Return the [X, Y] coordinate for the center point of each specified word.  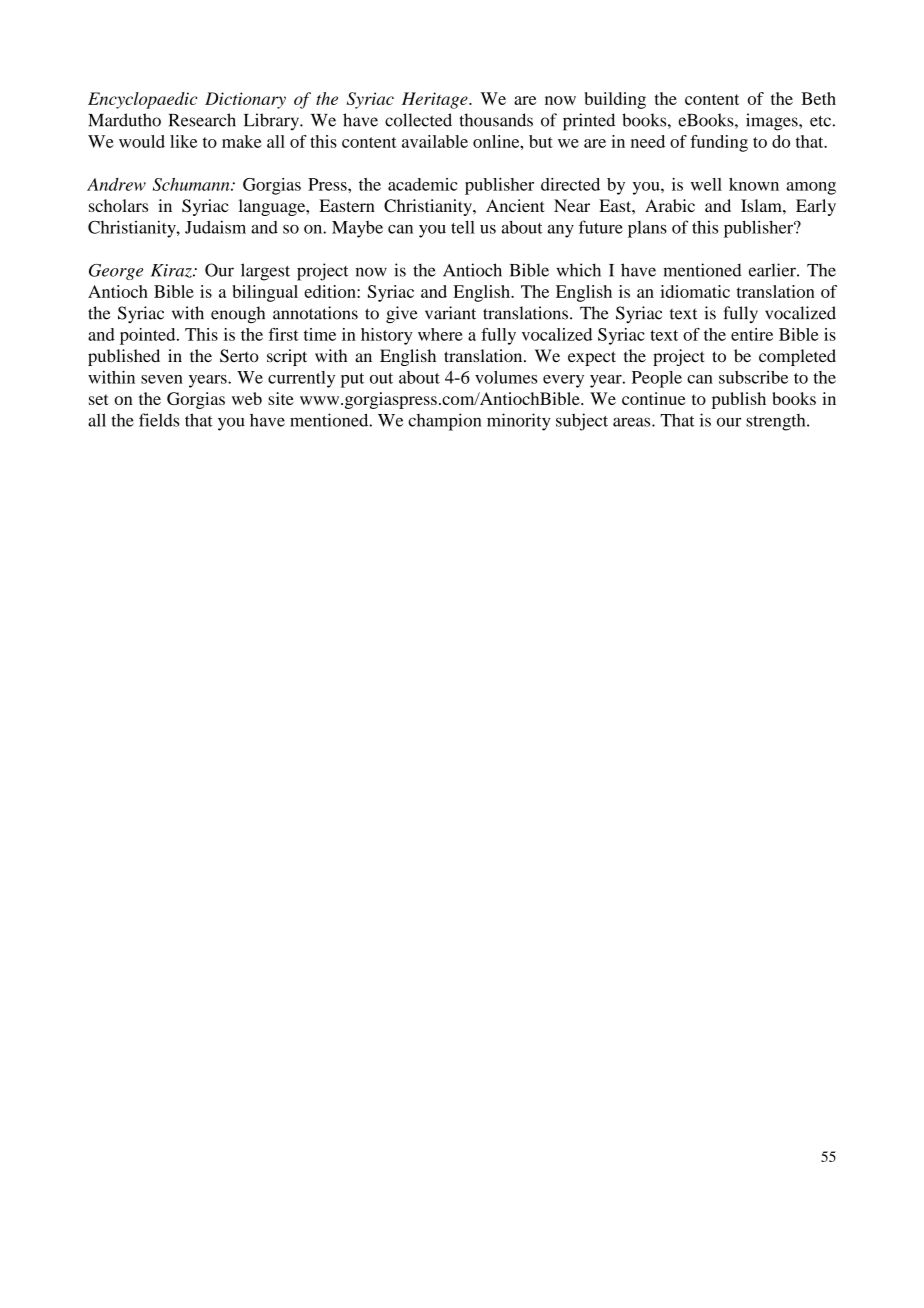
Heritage [436, 100]
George [116, 272]
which [579, 270]
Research [202, 120]
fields [159, 420]
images [773, 122]
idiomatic [695, 291]
